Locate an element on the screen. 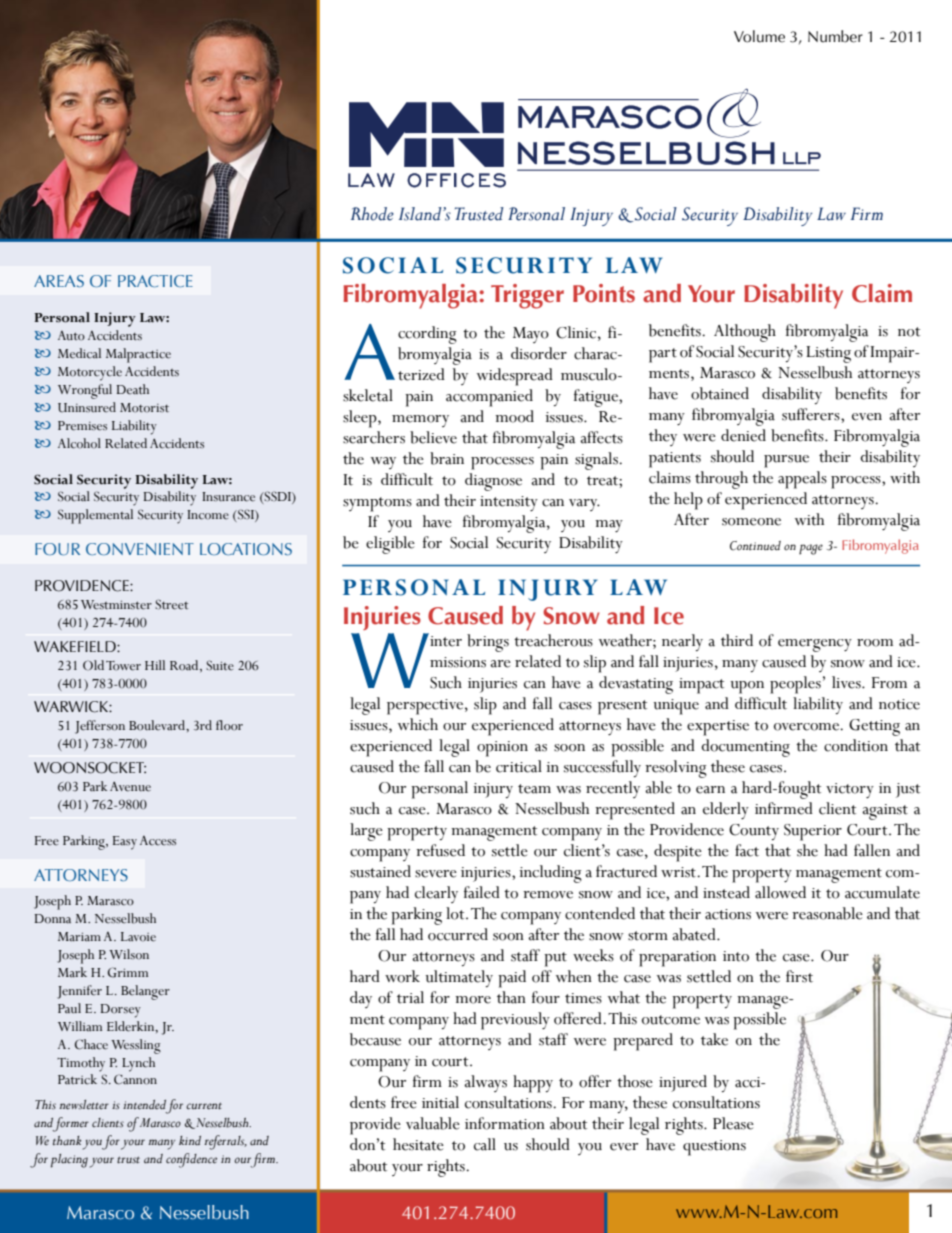  brings is located at coordinates (488, 643).
